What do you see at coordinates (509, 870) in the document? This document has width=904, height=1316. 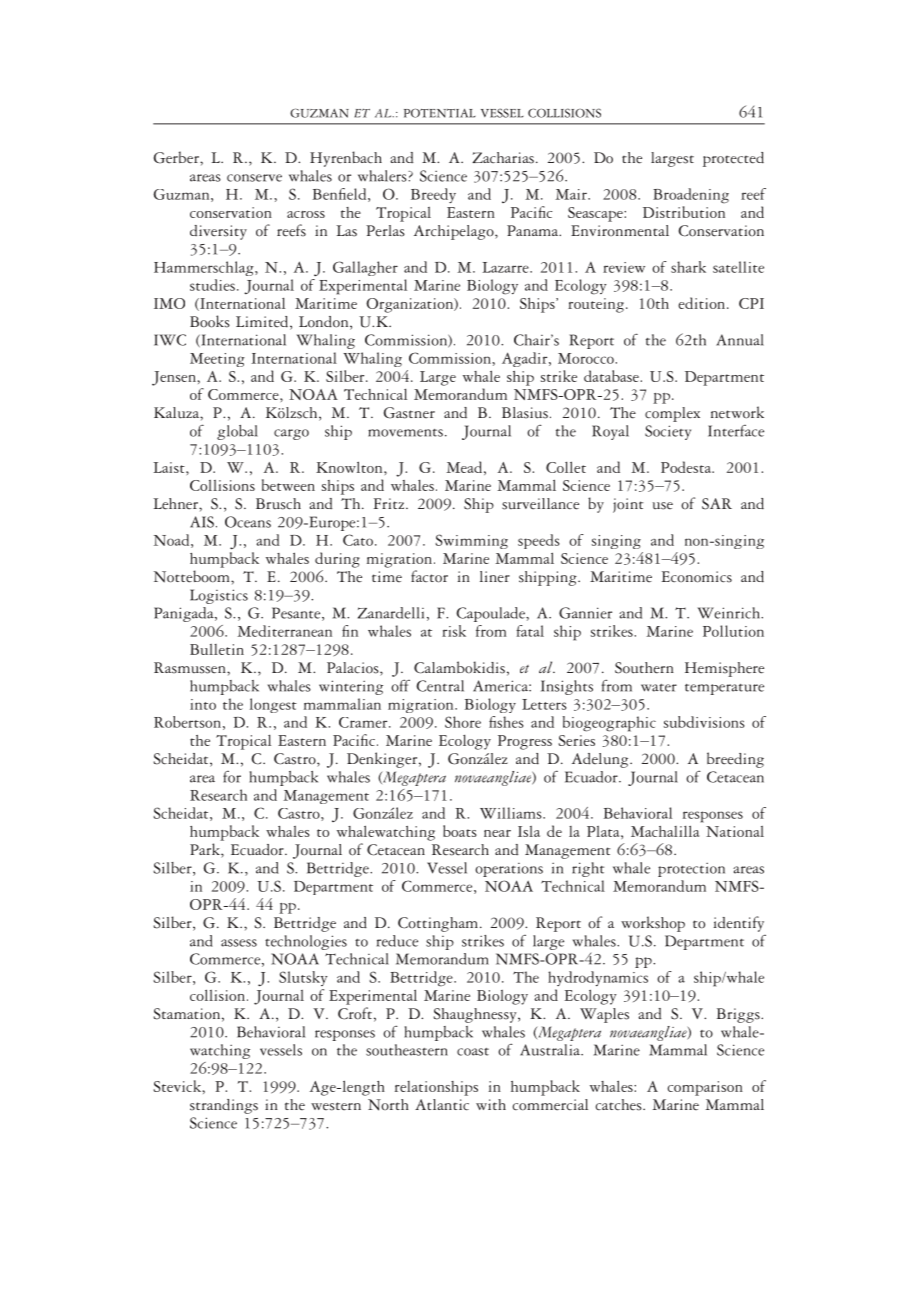 I see `operations` at bounding box center [509, 870].
